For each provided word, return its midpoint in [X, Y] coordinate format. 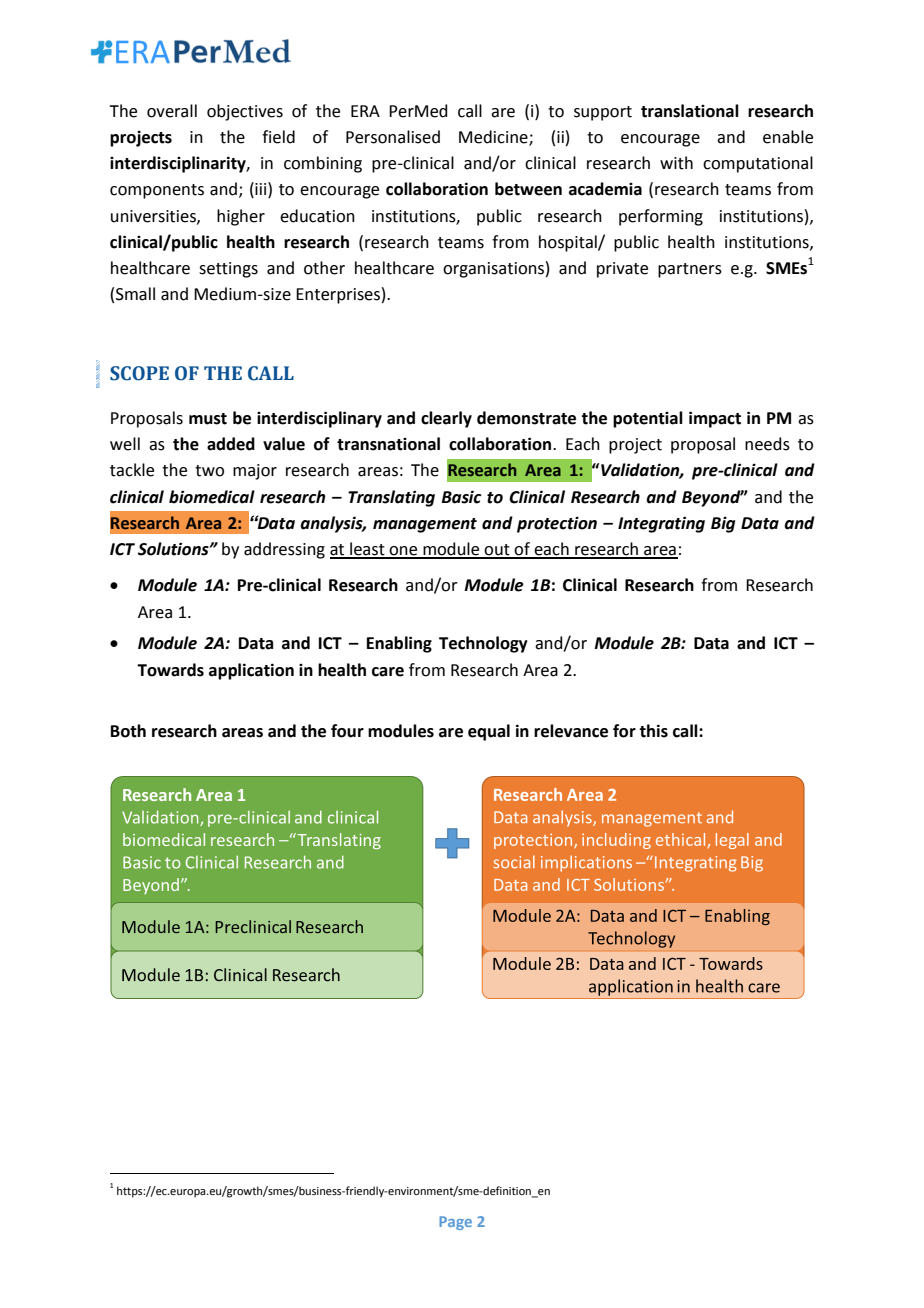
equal [489, 732]
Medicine [494, 138]
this [653, 731]
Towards [170, 670]
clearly [446, 419]
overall [172, 111]
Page [455, 1223]
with [676, 163]
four [347, 731]
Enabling [399, 644]
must [208, 419]
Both [128, 731]
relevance [571, 731]
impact [715, 419]
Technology [483, 644]
